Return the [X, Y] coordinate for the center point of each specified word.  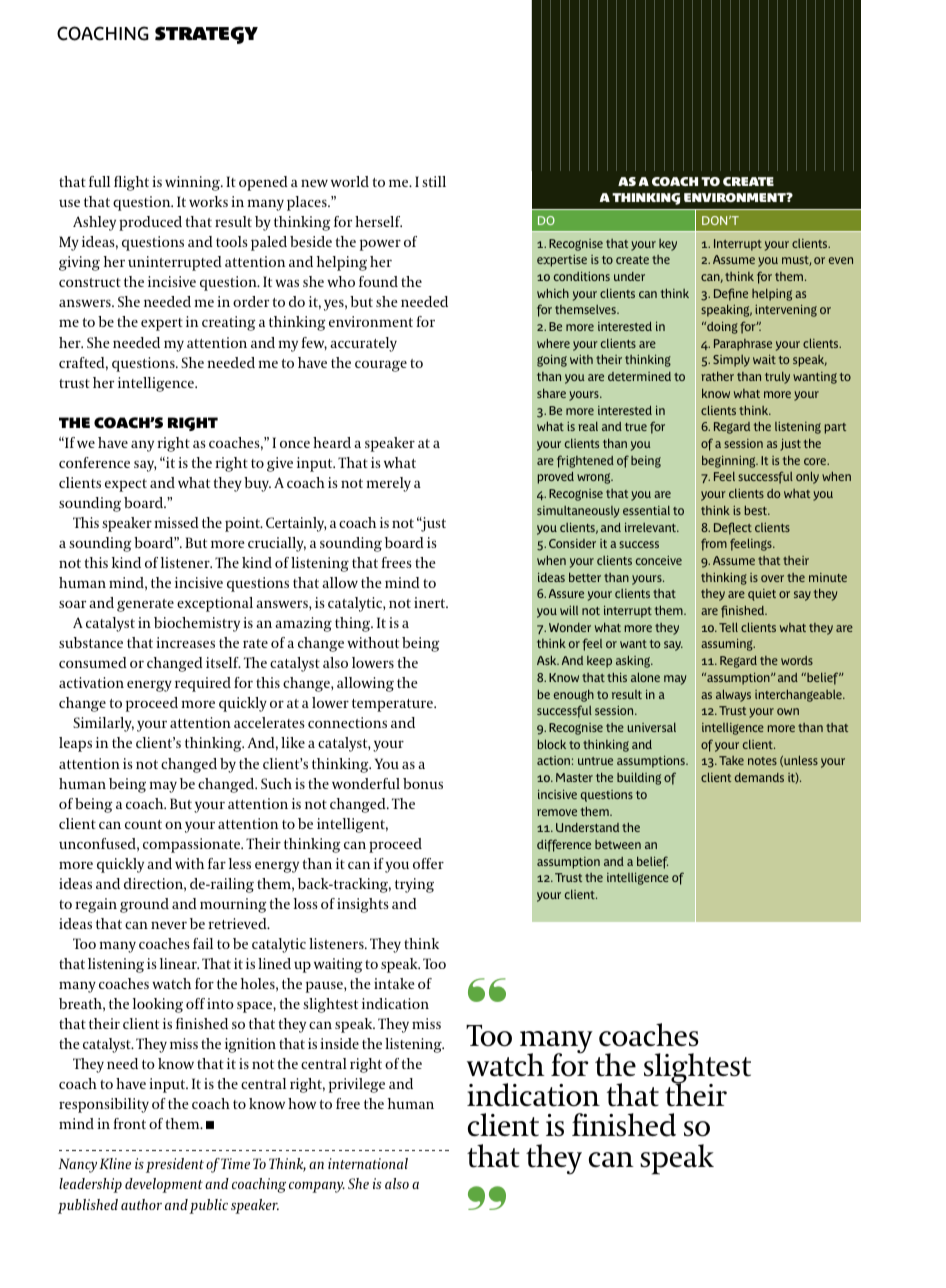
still [434, 181]
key [668, 245]
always [733, 695]
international [368, 1163]
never [169, 925]
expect [126, 485]
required [203, 684]
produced [150, 223]
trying [414, 885]
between [618, 844]
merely [388, 484]
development [164, 1185]
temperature [393, 705]
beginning [730, 461]
